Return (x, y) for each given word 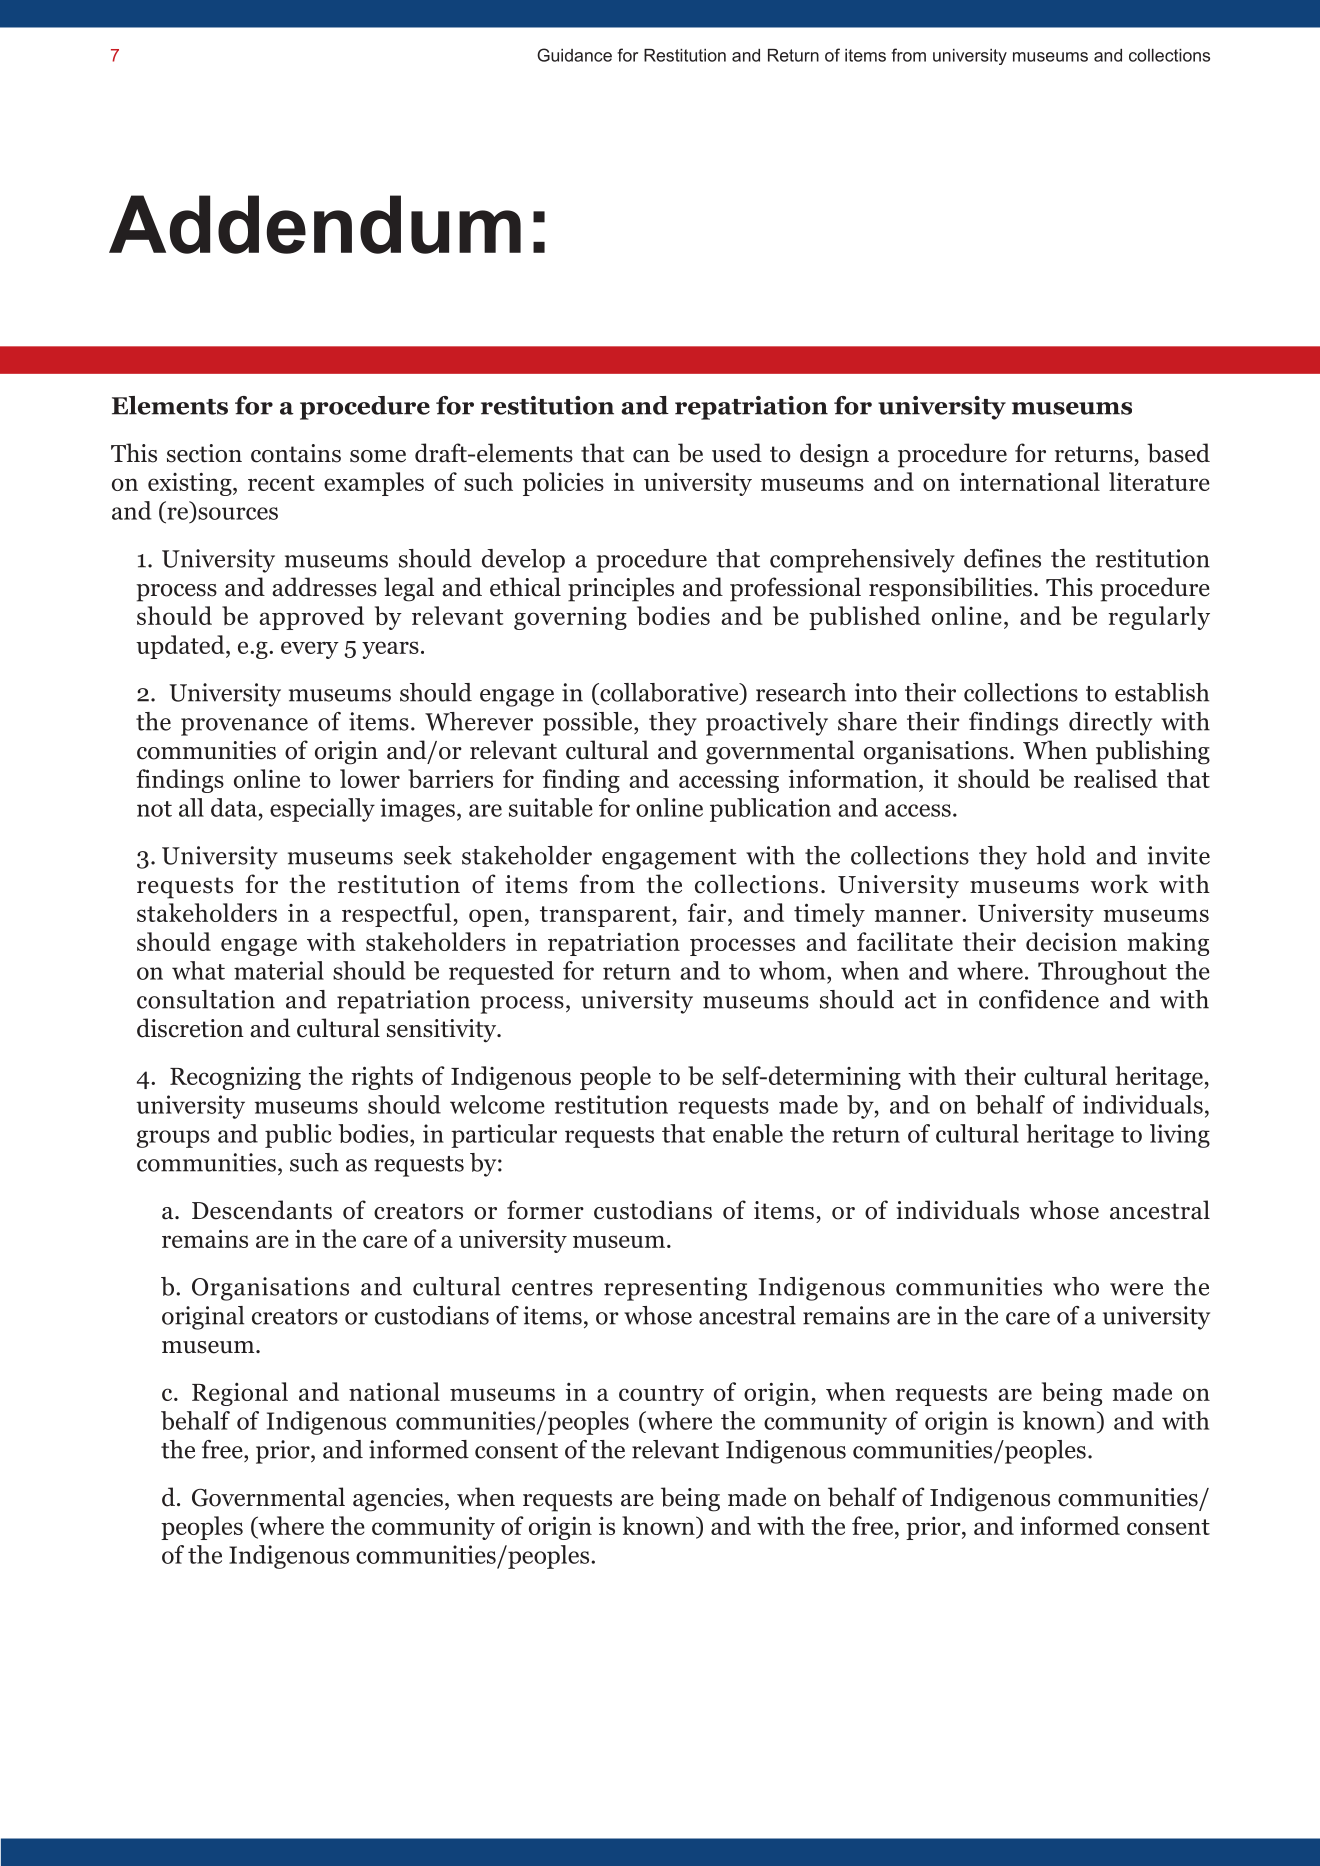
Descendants (262, 1210)
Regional (240, 1394)
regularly (1159, 618)
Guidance (574, 55)
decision (1071, 941)
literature (1159, 481)
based (1178, 453)
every (310, 650)
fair (708, 914)
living (1180, 1136)
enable (748, 1133)
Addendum (315, 224)
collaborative (669, 692)
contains (296, 453)
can (651, 456)
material (279, 970)
